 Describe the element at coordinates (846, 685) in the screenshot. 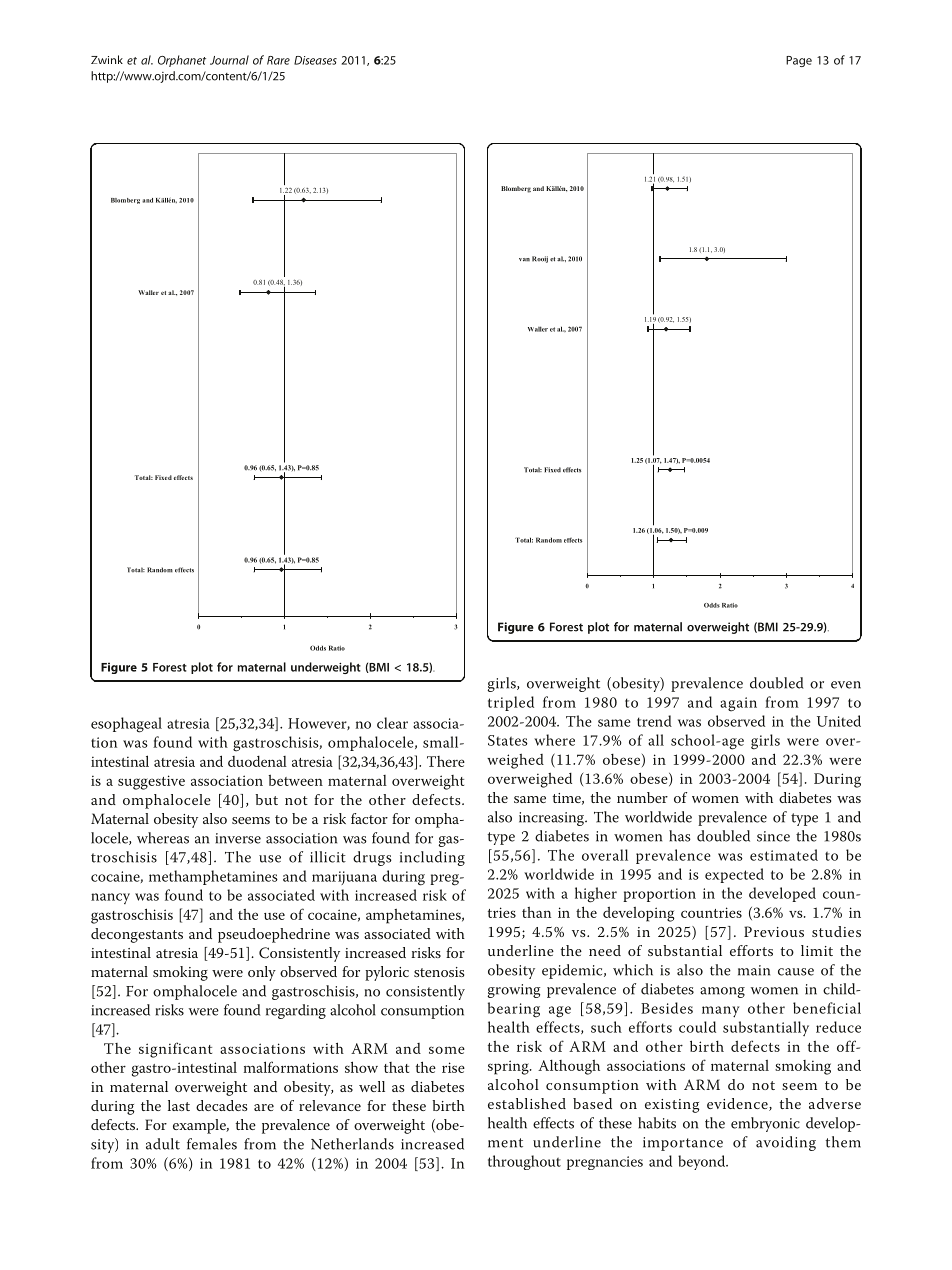

I see `even` at that location.
